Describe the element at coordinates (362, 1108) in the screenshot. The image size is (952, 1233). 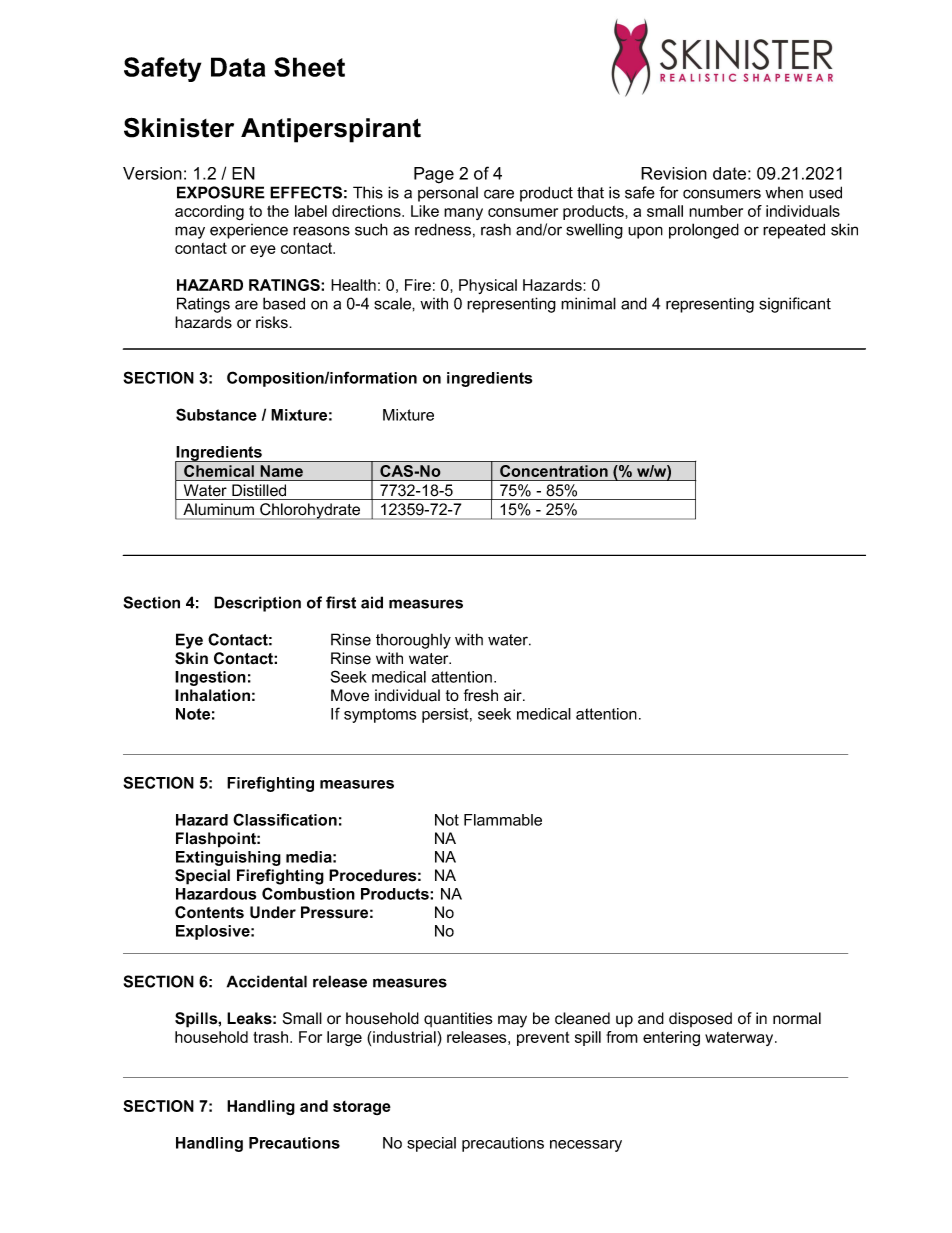
I see `storage` at that location.
